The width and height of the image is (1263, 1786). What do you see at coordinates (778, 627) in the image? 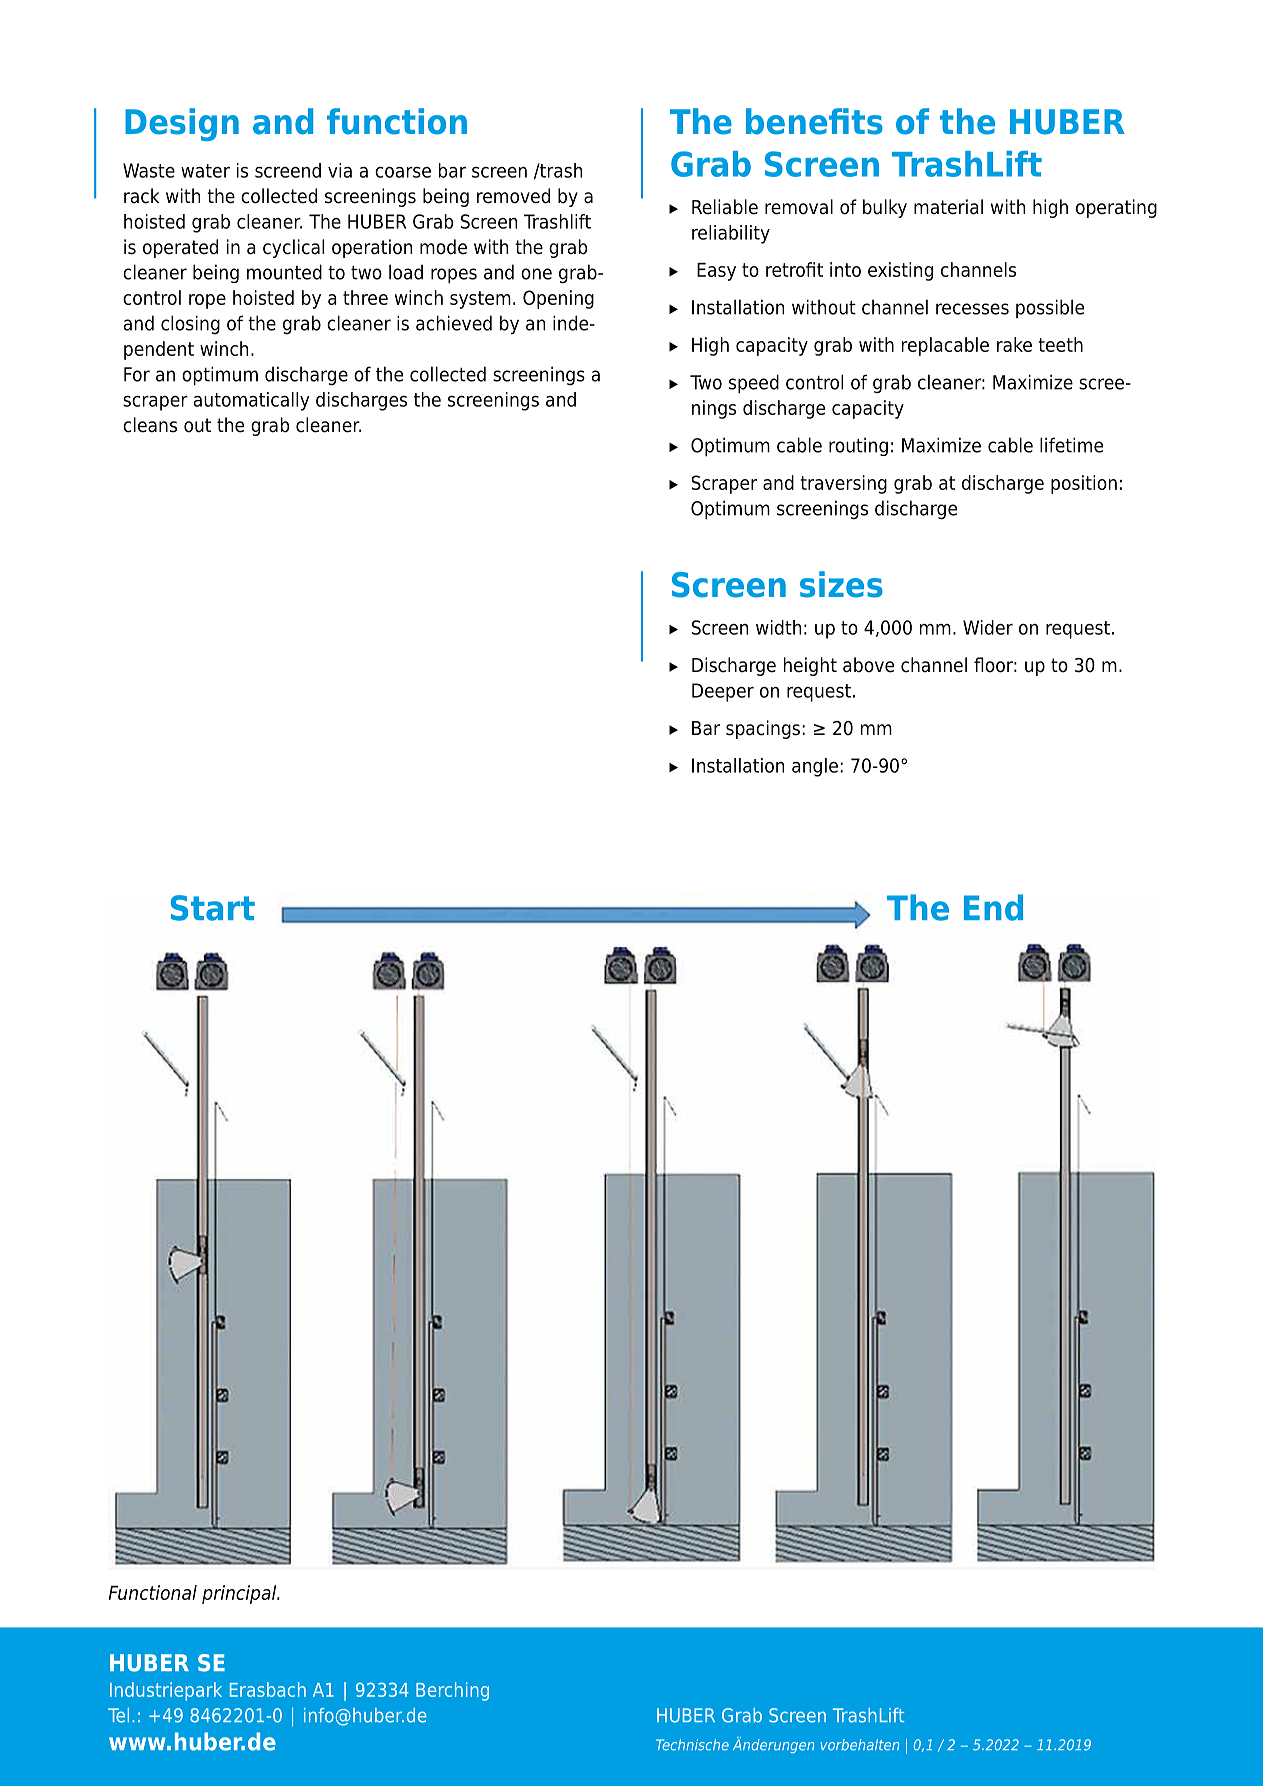
I see `width` at bounding box center [778, 627].
